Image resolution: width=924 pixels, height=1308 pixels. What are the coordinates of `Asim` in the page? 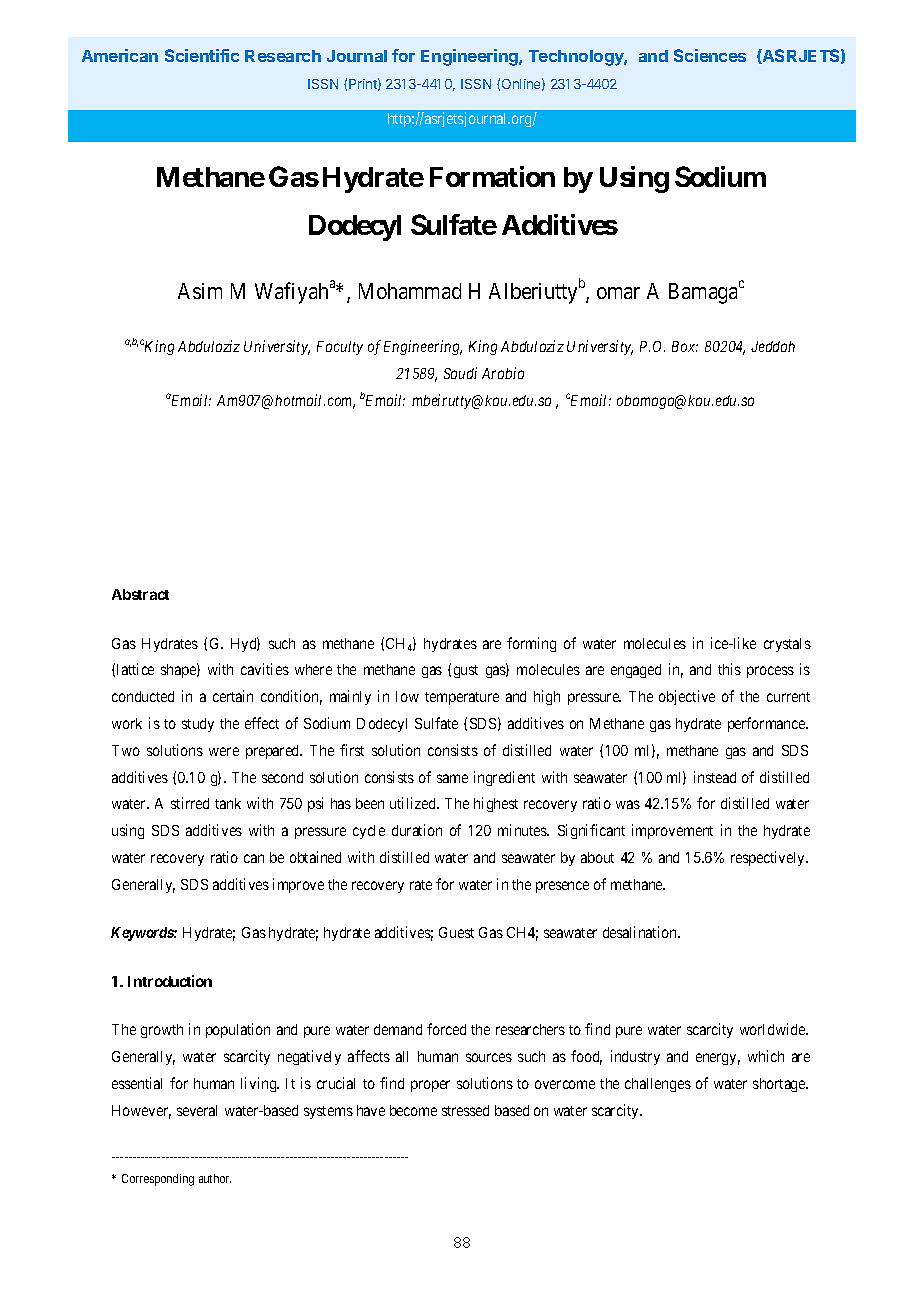 It's located at (200, 291).
